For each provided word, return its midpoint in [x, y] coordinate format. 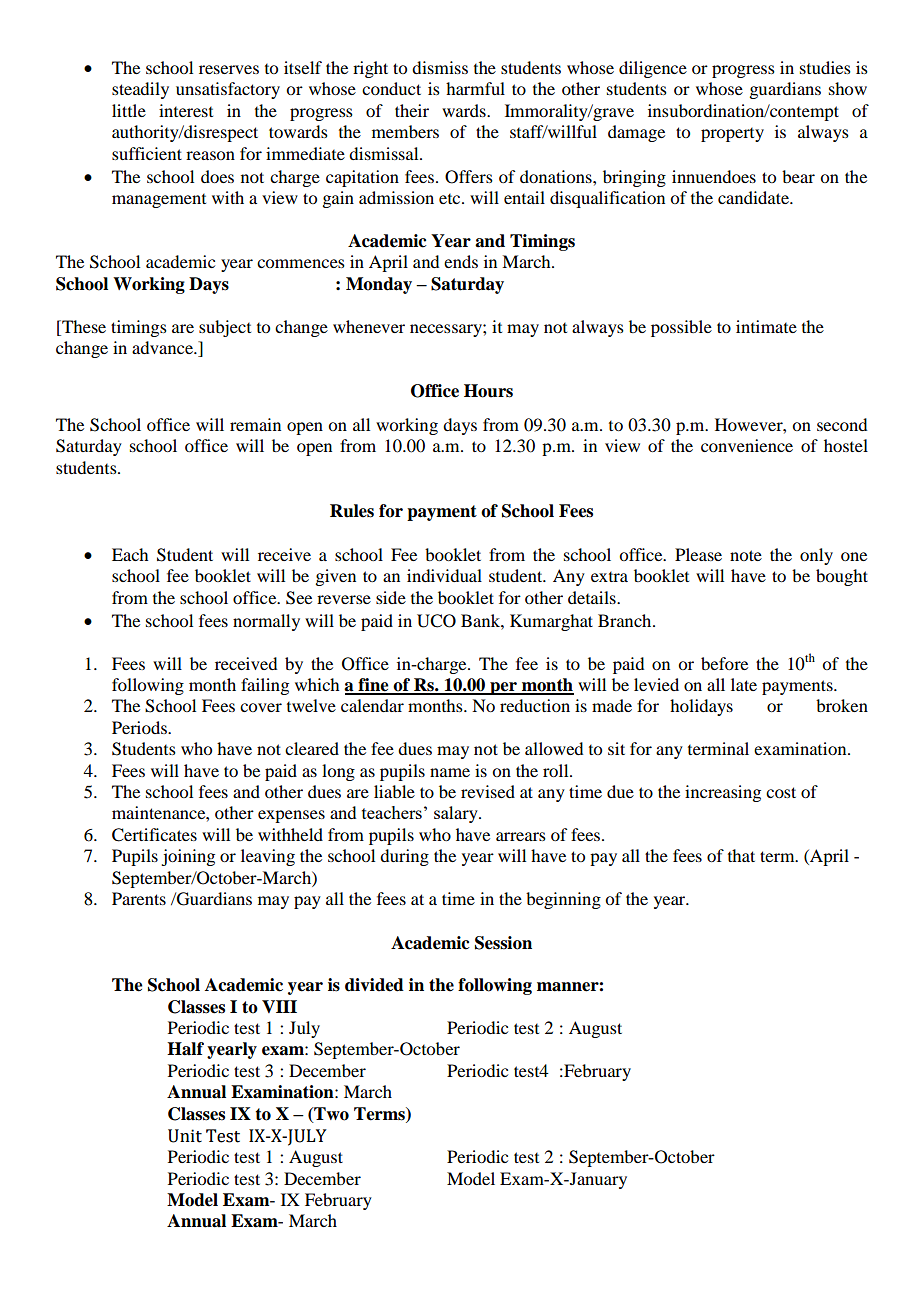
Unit [185, 1136]
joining [188, 857]
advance [163, 347]
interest [186, 110]
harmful [475, 88]
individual [444, 575]
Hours [488, 391]
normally [266, 622]
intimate [766, 326]
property [732, 135]
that [741, 855]
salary [457, 814]
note [746, 555]
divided [374, 985]
